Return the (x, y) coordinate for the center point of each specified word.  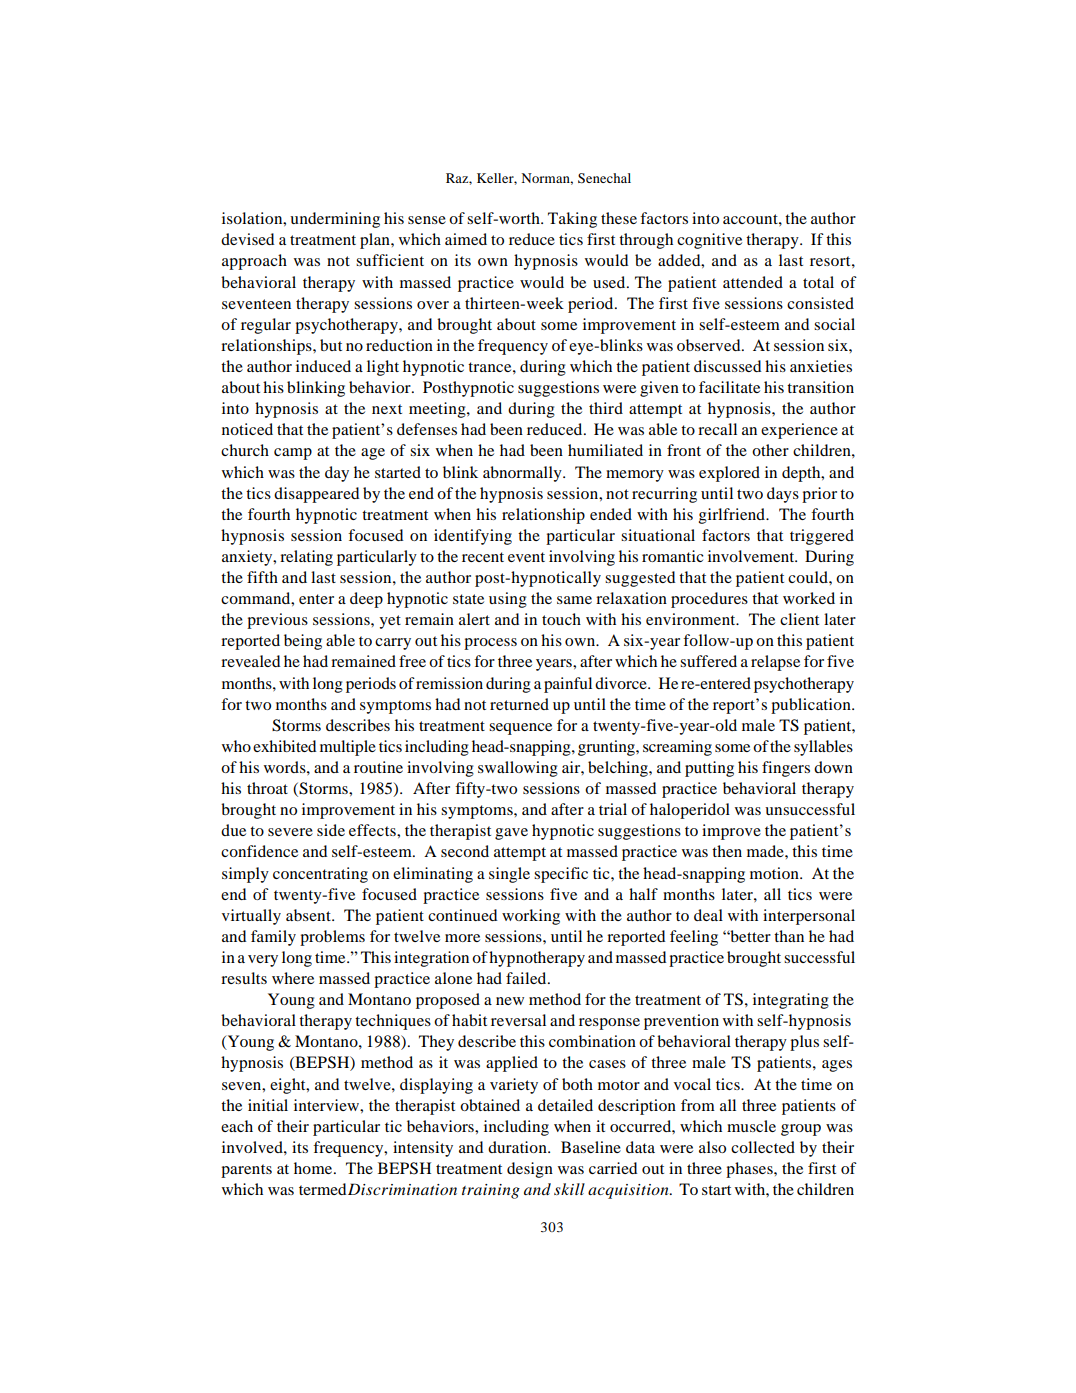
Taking (572, 220)
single (509, 875)
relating (306, 558)
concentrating (320, 875)
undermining (335, 220)
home (314, 1168)
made (766, 851)
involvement (752, 556)
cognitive (709, 241)
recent (483, 557)
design (530, 1170)
